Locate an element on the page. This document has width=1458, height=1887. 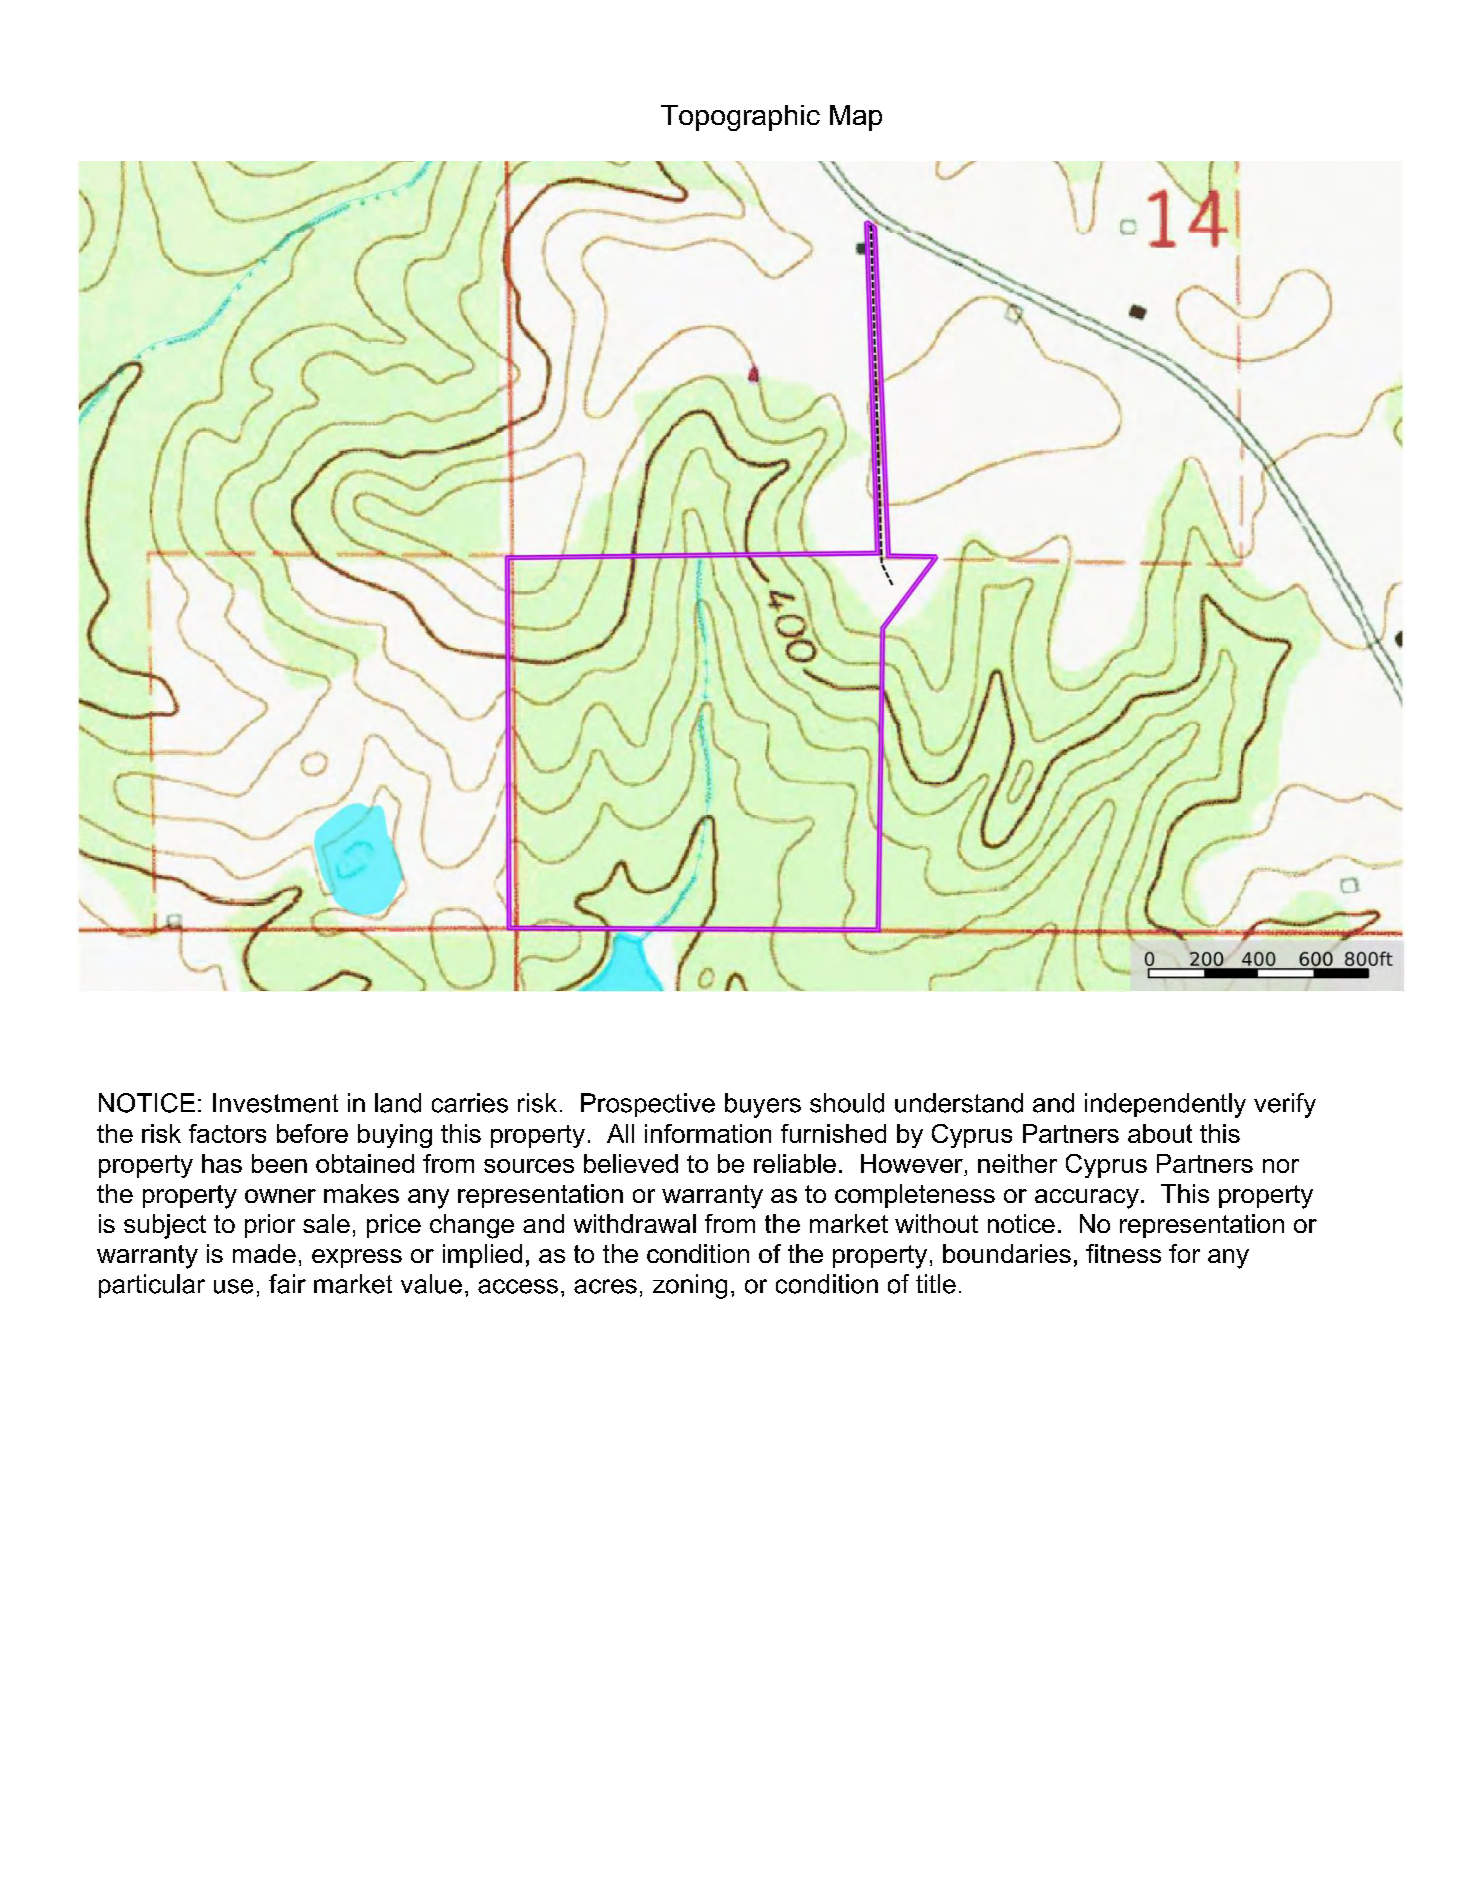
made is located at coordinates (264, 1253).
